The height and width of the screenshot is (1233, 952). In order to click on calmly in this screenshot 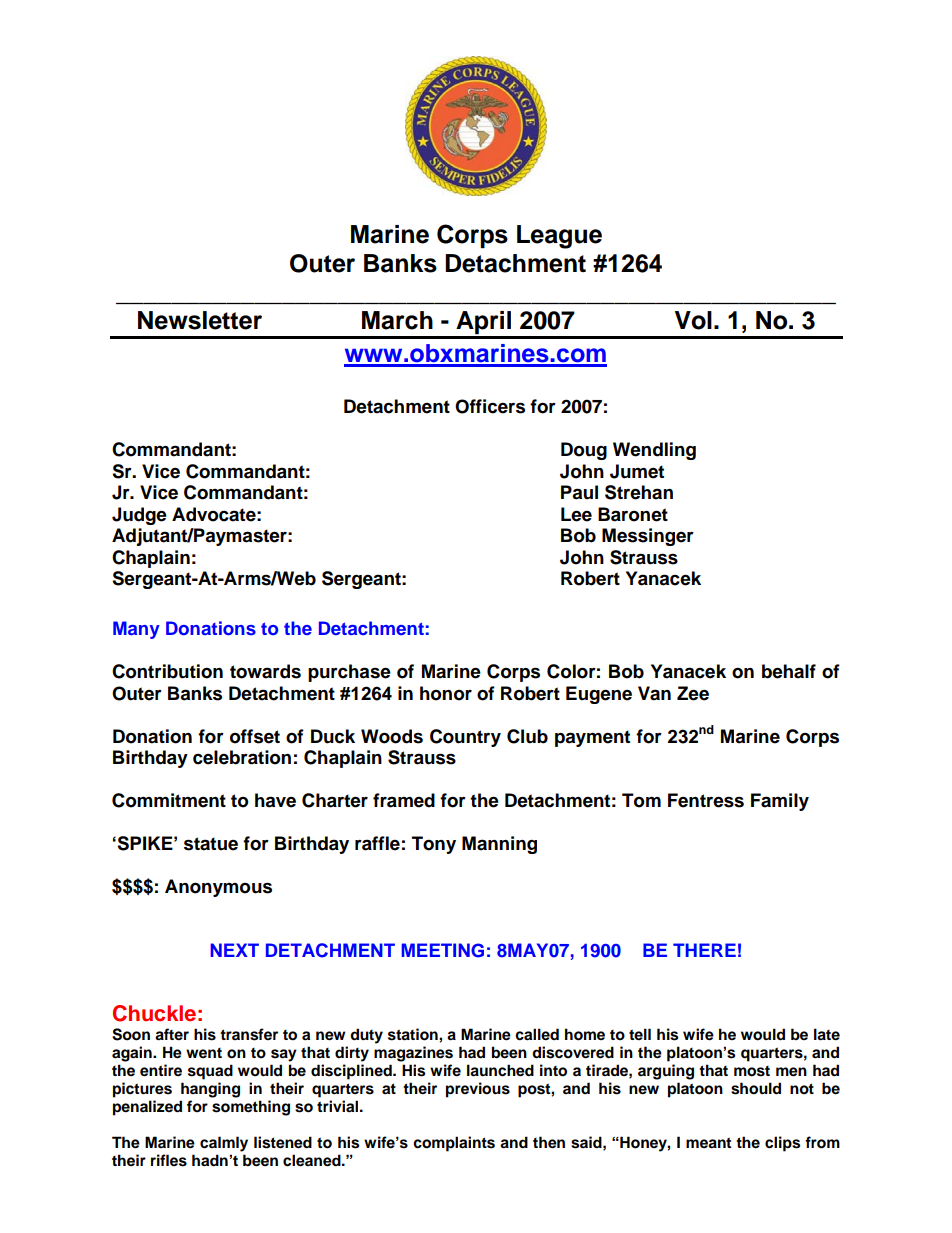, I will do `click(224, 1144)`.
